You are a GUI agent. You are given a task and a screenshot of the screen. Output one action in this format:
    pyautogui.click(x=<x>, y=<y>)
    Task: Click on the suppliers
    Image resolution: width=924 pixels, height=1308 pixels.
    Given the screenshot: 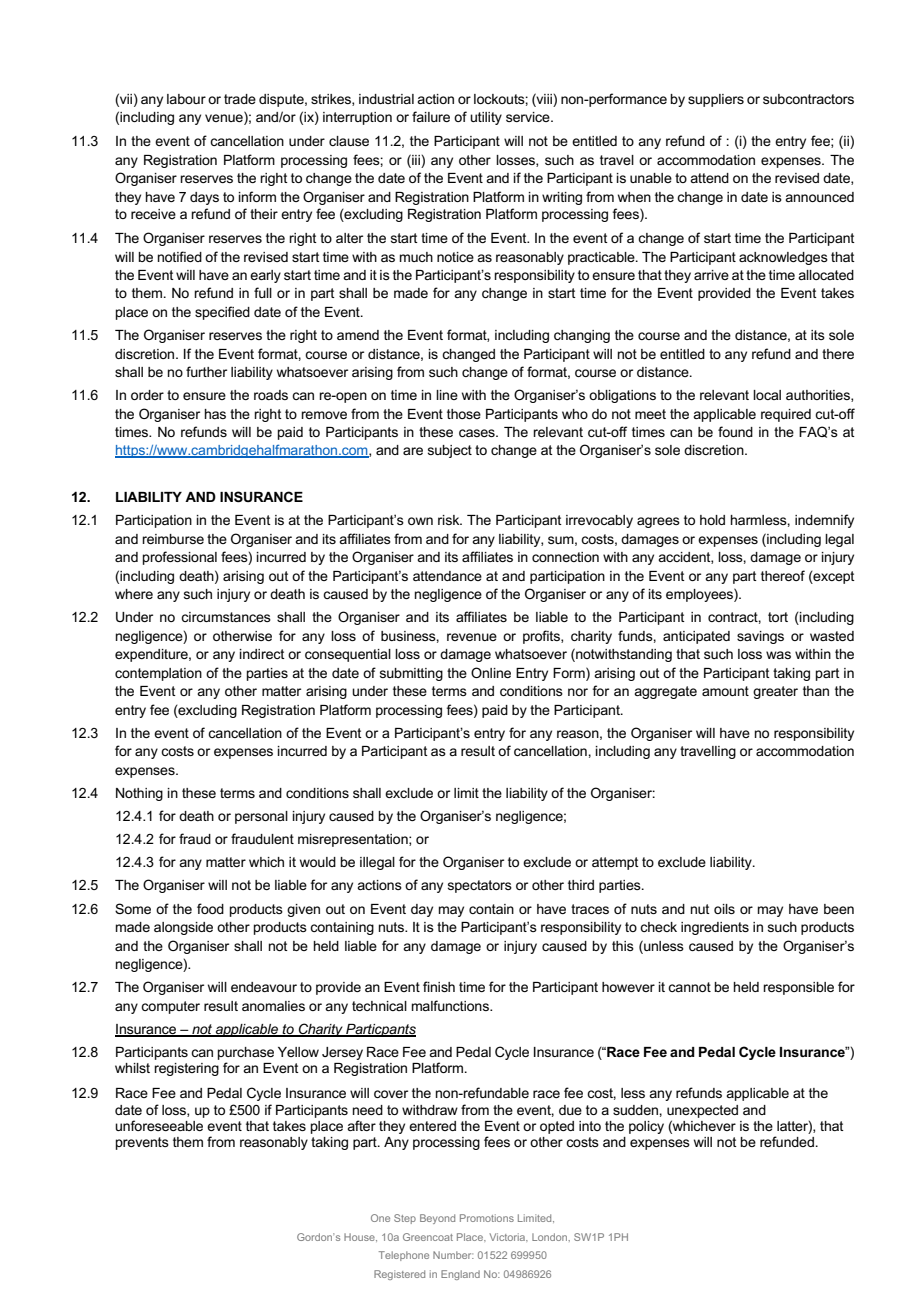 What is the action you would take?
    pyautogui.click(x=716, y=100)
